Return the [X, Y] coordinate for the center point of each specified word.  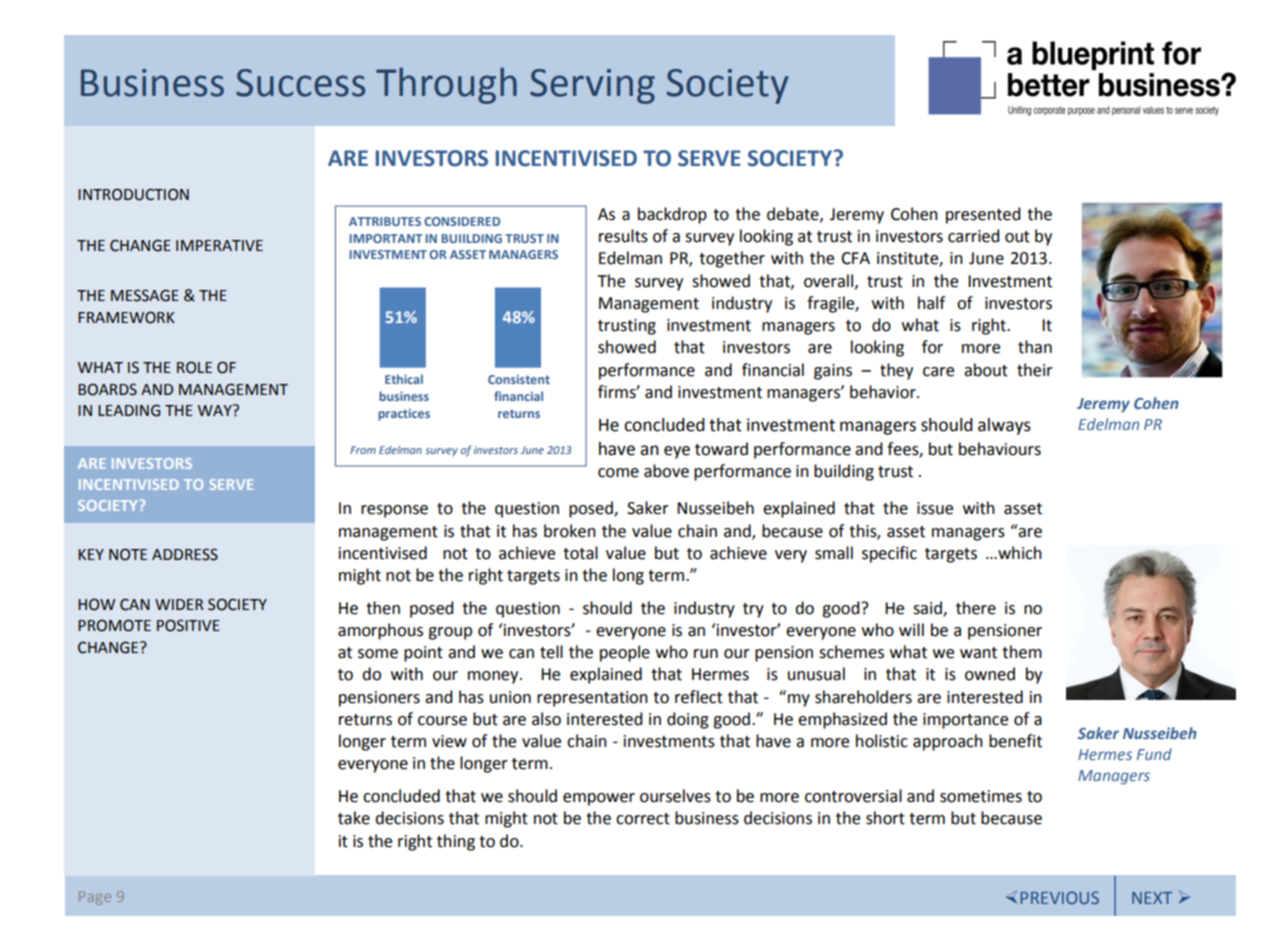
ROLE [194, 367]
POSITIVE [188, 625]
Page [95, 898]
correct [643, 819]
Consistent [519, 379]
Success [300, 83]
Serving [592, 86]
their [1035, 370]
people [625, 653]
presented [983, 215]
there [976, 608]
